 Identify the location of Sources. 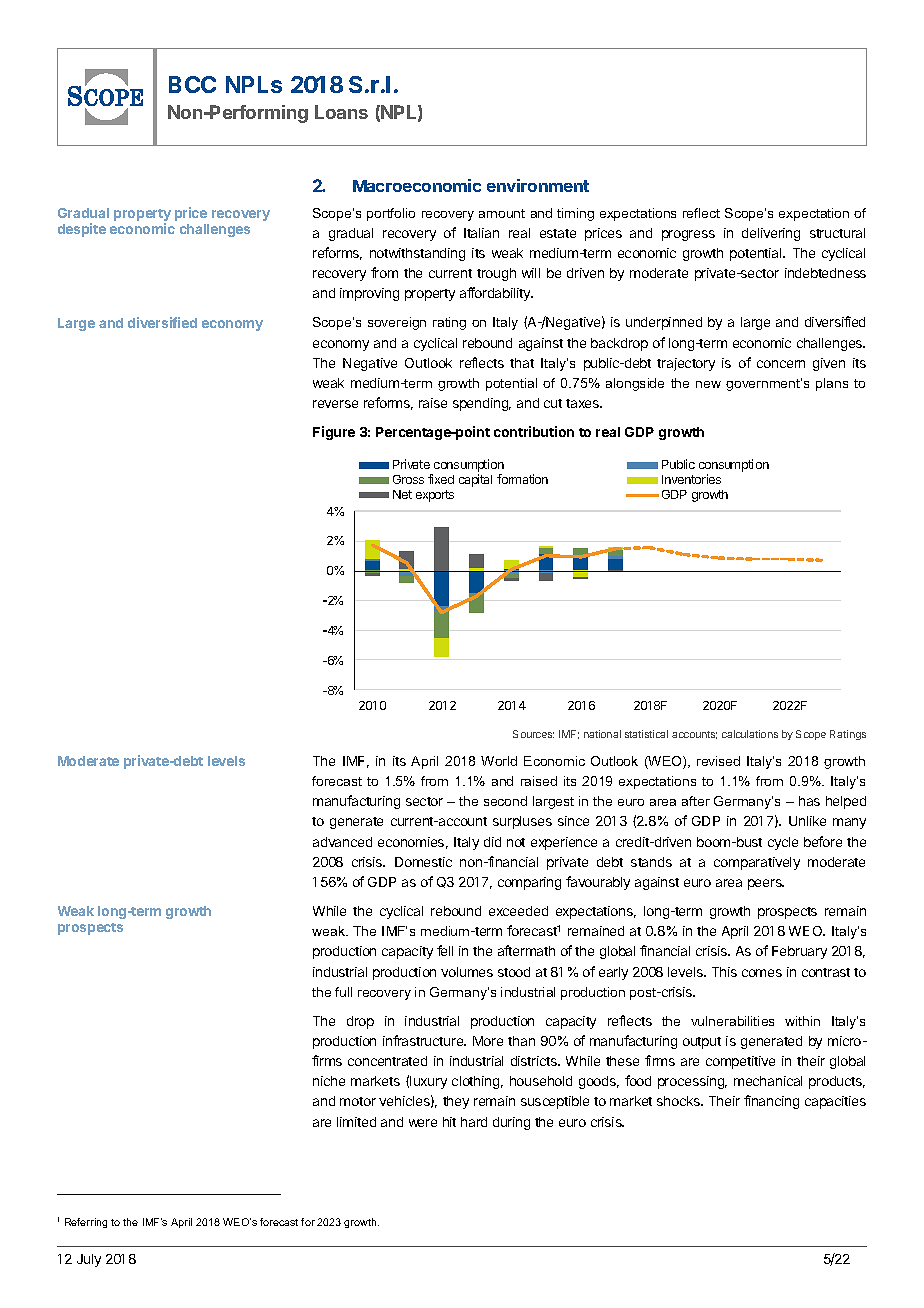
(533, 734).
